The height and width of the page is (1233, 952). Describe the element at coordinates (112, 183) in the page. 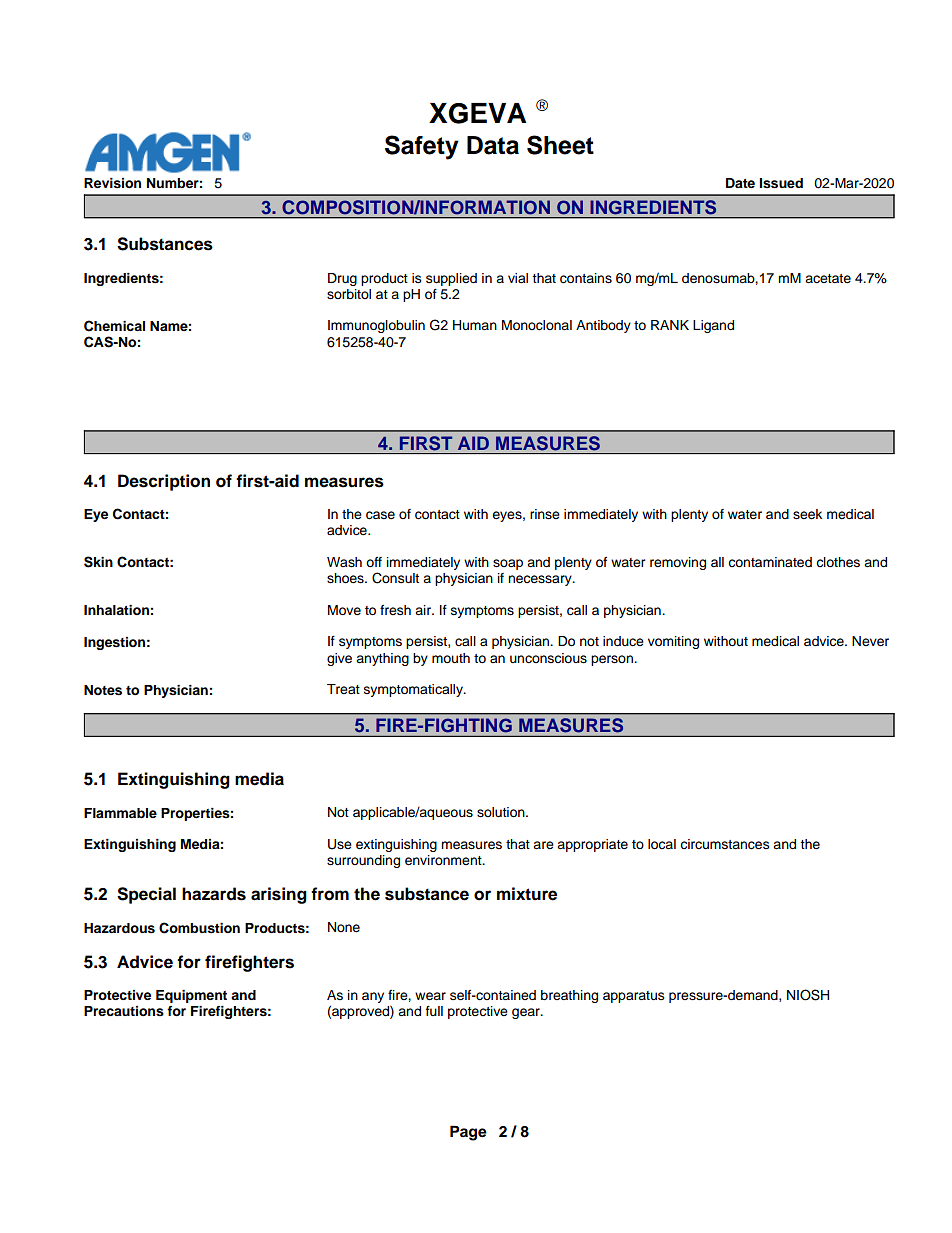

I see `Revision` at that location.
